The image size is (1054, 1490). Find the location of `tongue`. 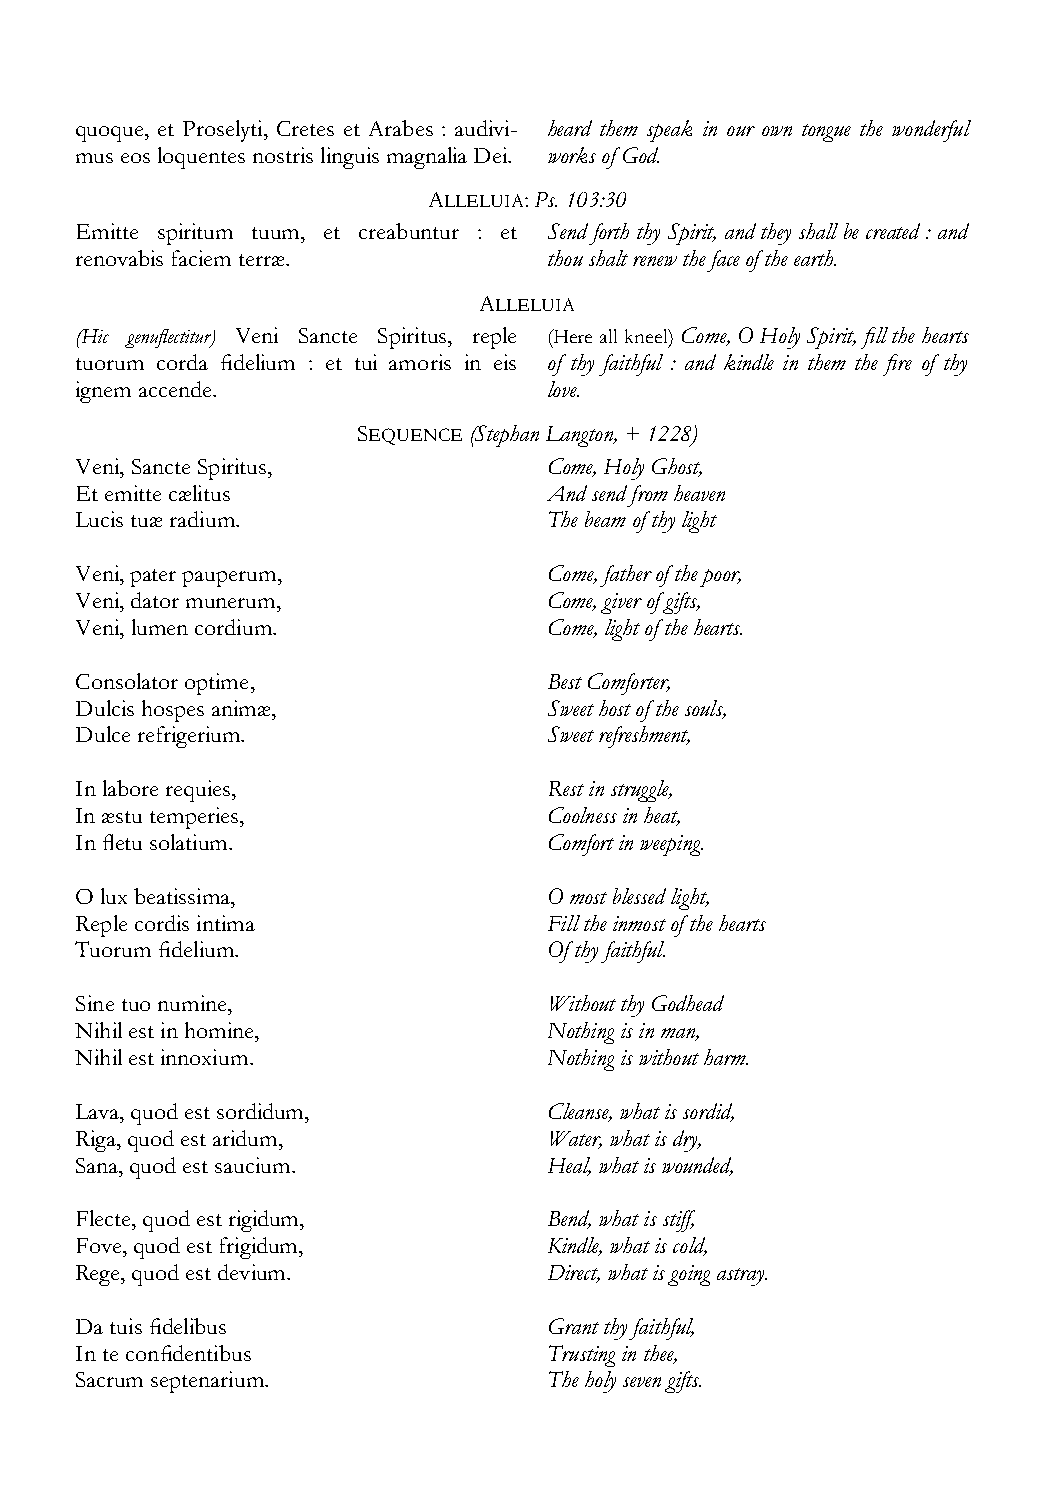

tongue is located at coordinates (826, 133).
